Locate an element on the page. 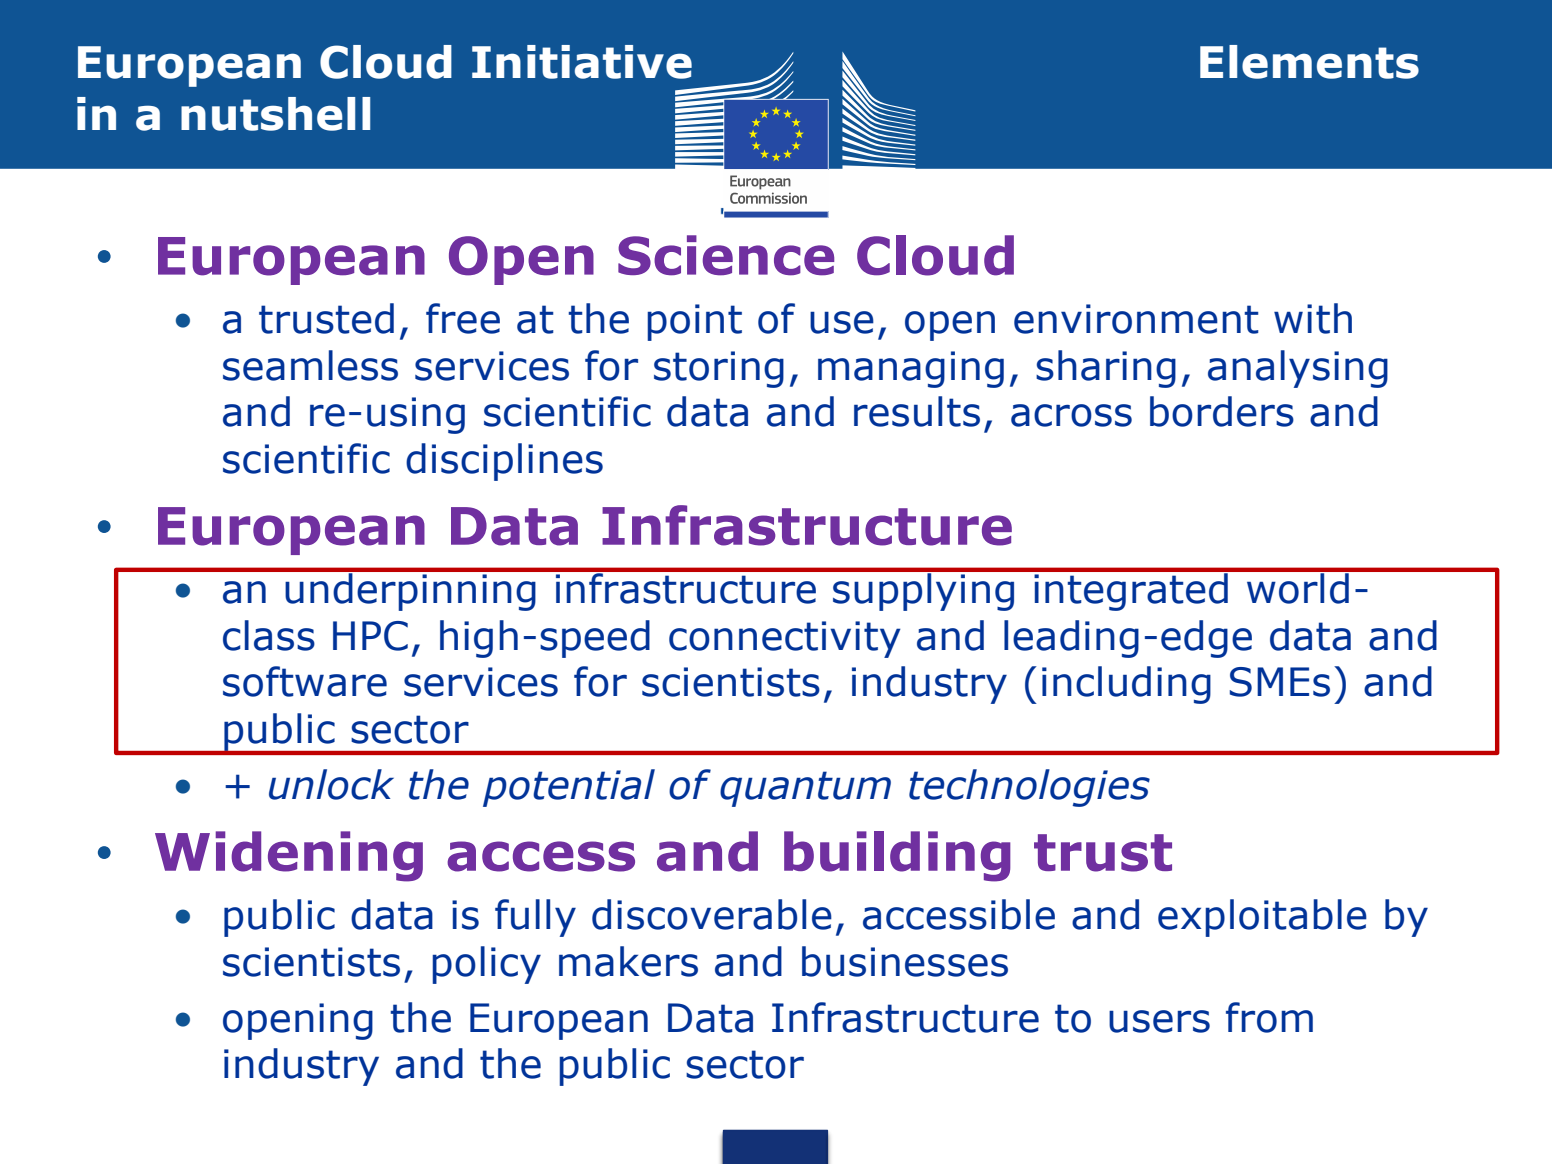 The image size is (1552, 1164). policy is located at coordinates (486, 965).
